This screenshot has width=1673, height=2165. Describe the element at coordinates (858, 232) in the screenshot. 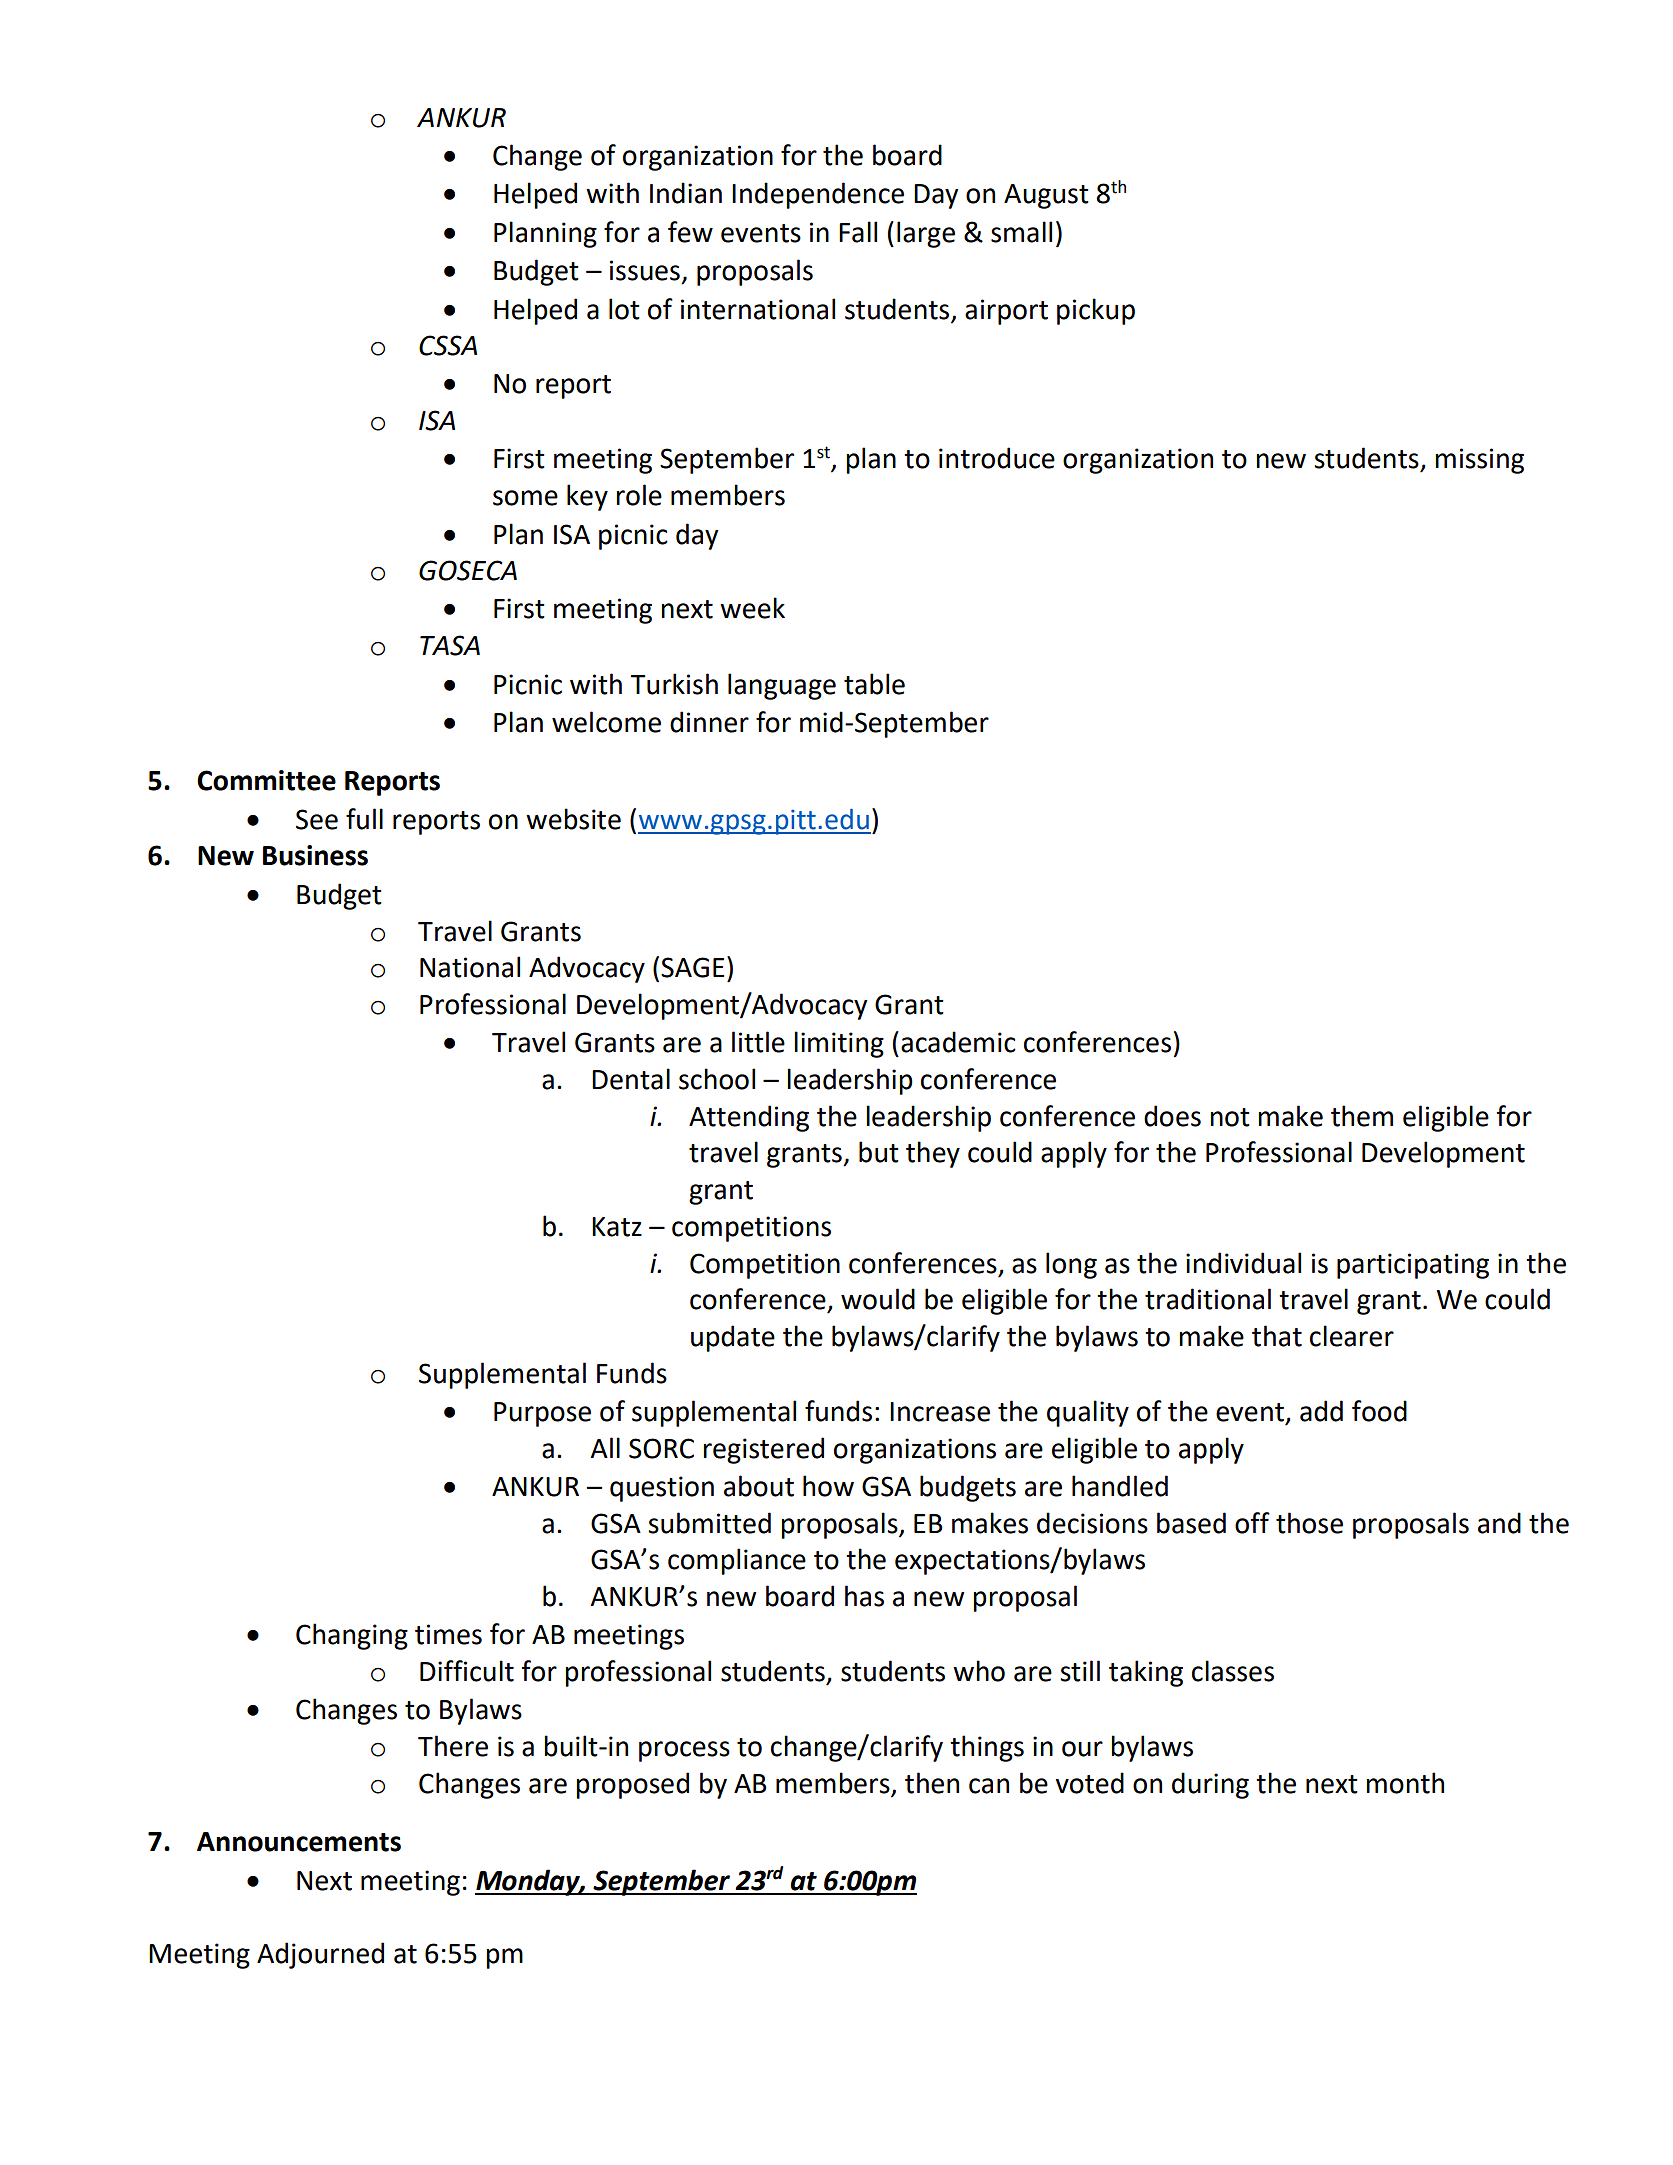

I see `Fall` at that location.
